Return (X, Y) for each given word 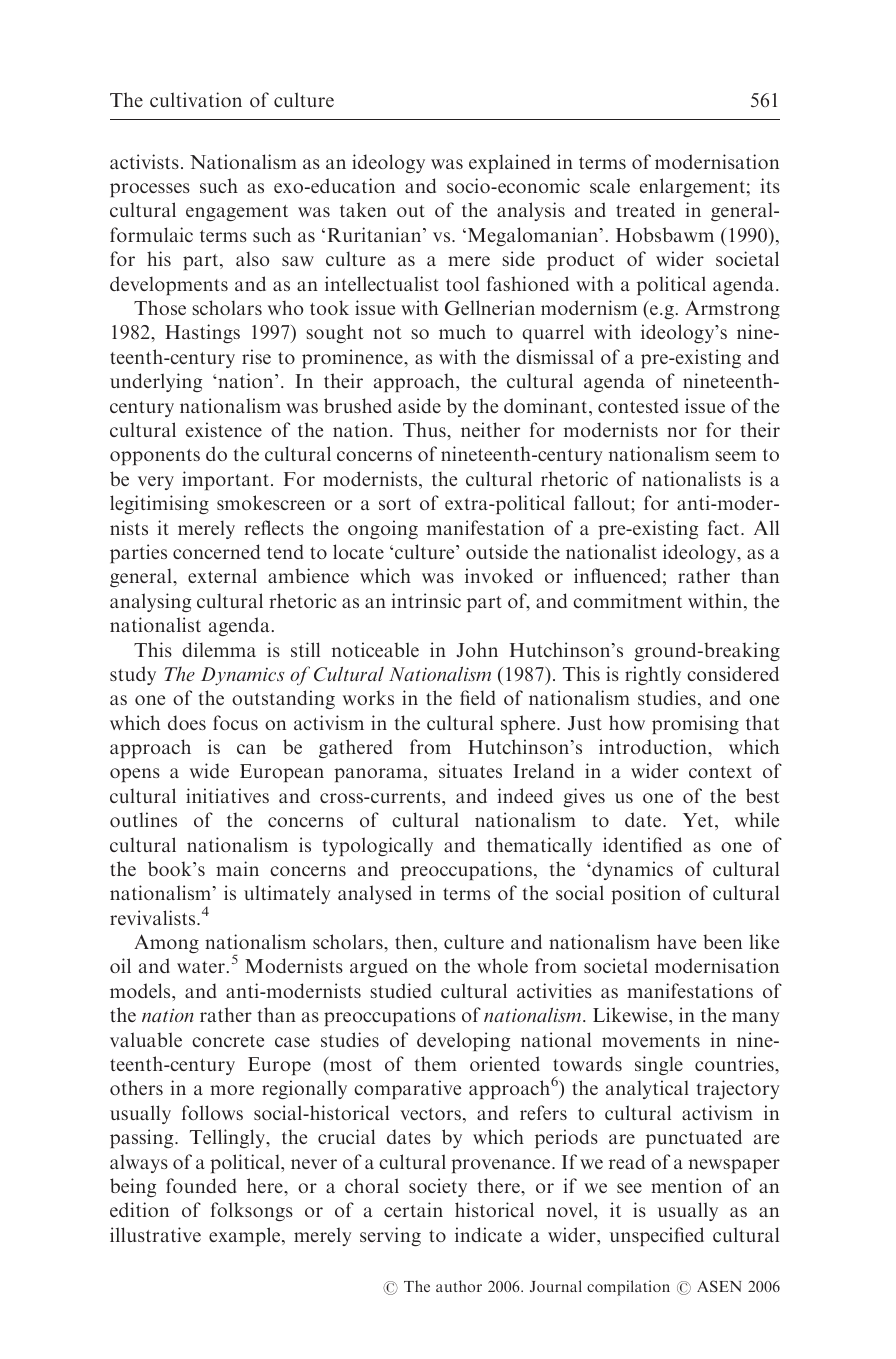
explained (509, 163)
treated (645, 209)
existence (224, 429)
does (187, 722)
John (477, 649)
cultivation (196, 99)
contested (638, 405)
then (415, 941)
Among (166, 943)
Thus (425, 429)
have (676, 941)
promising (695, 724)
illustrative (155, 1234)
